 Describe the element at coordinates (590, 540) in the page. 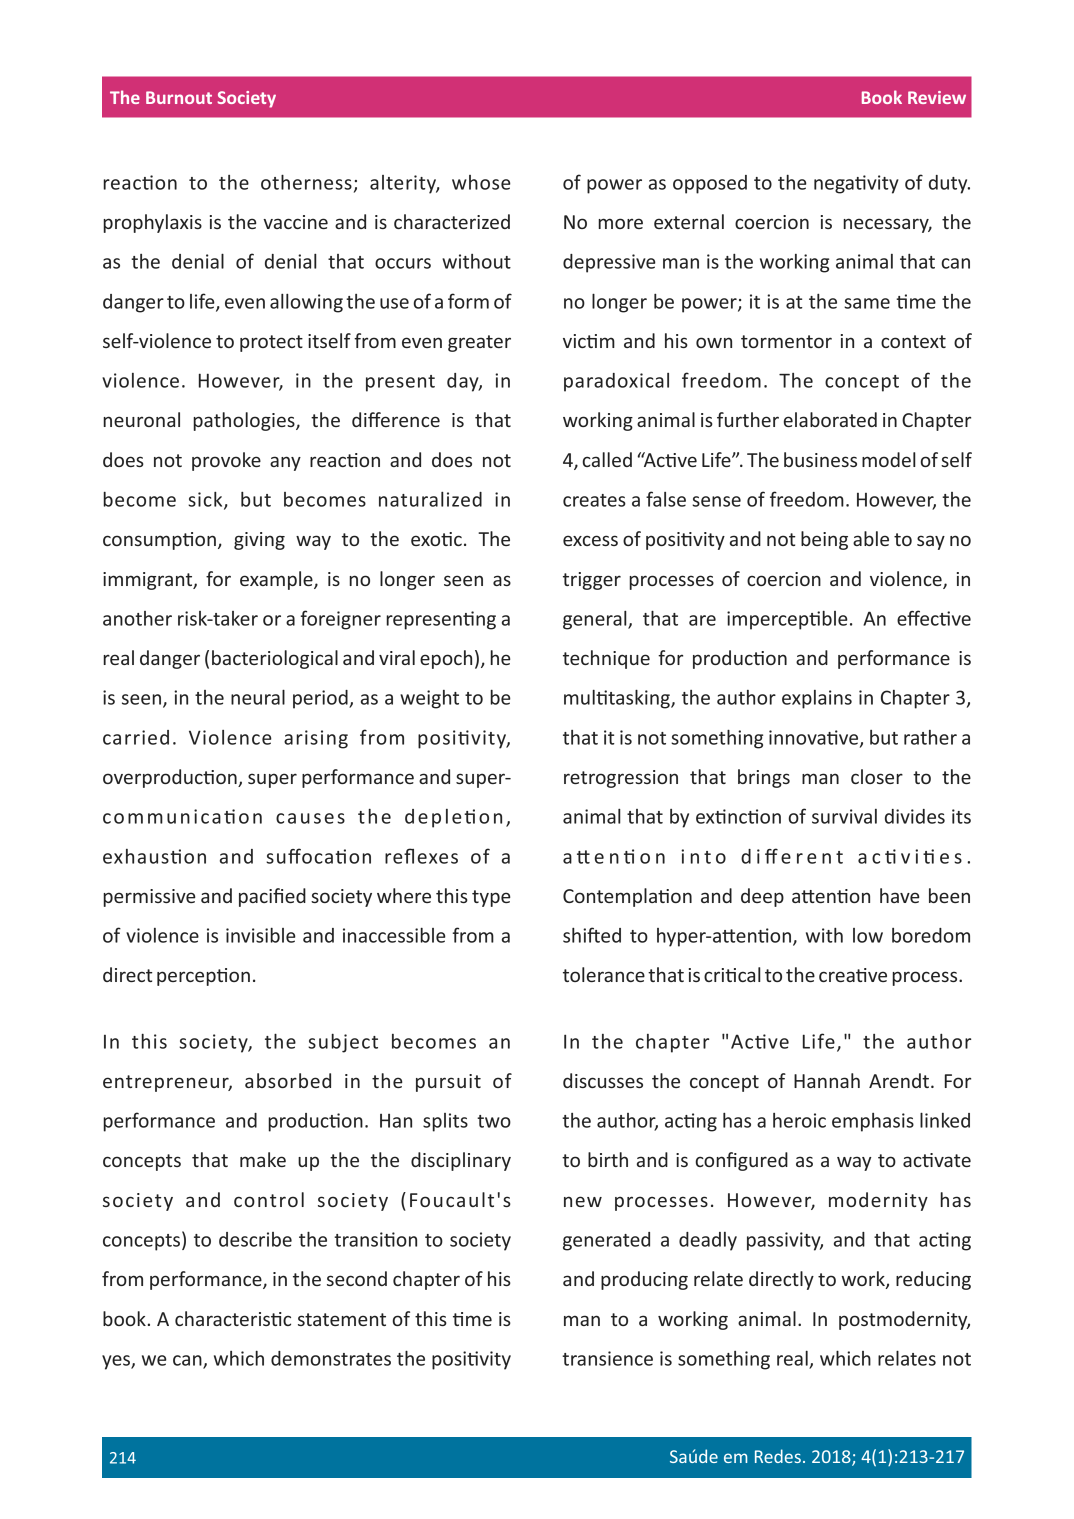

I see `excess` at that location.
